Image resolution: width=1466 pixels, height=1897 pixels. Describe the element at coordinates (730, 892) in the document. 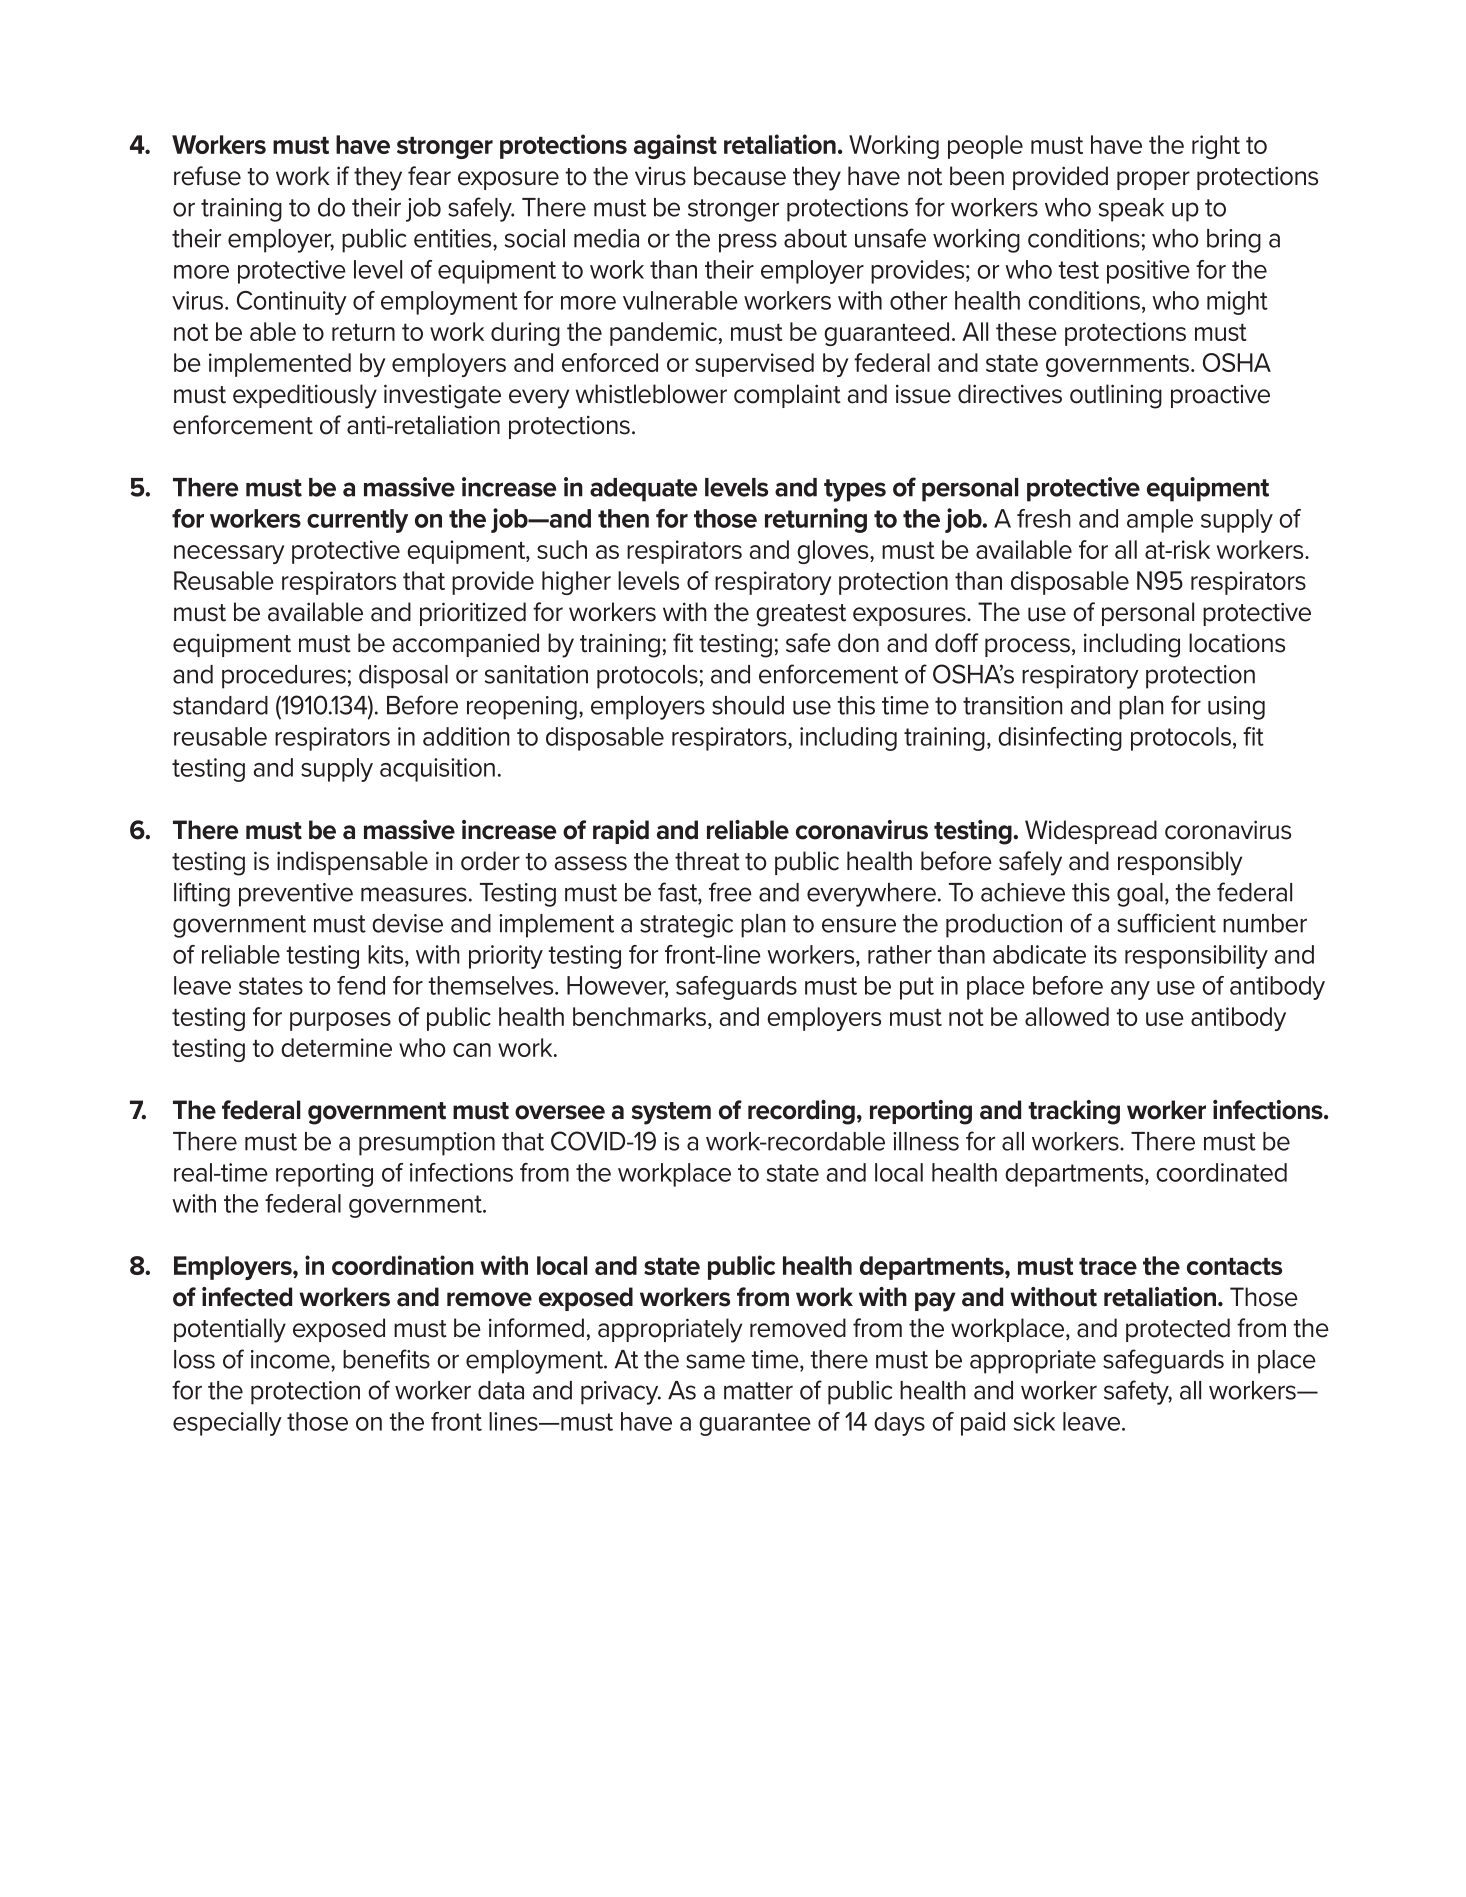

I see `free` at that location.
